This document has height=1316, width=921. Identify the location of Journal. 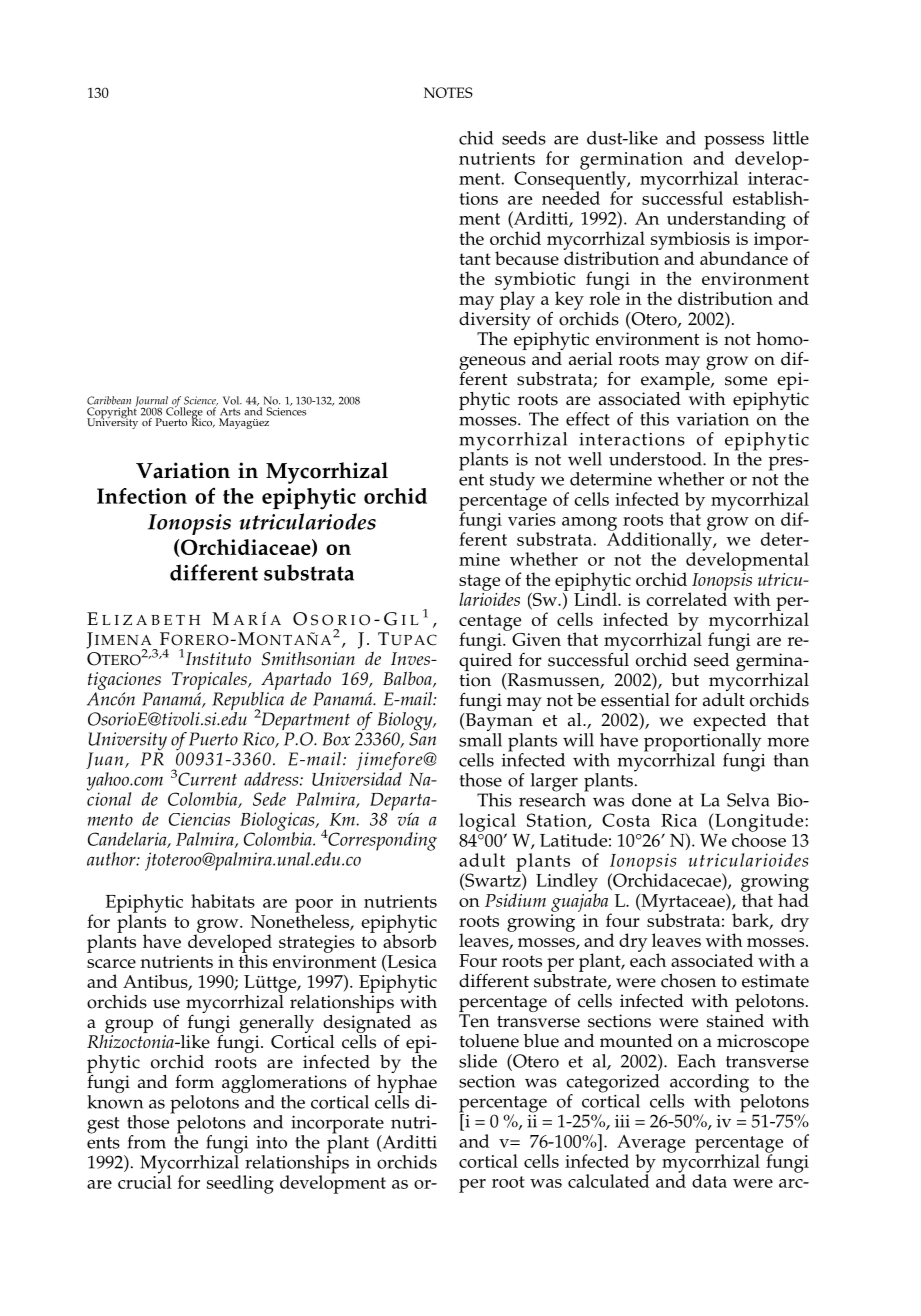
(152, 402).
